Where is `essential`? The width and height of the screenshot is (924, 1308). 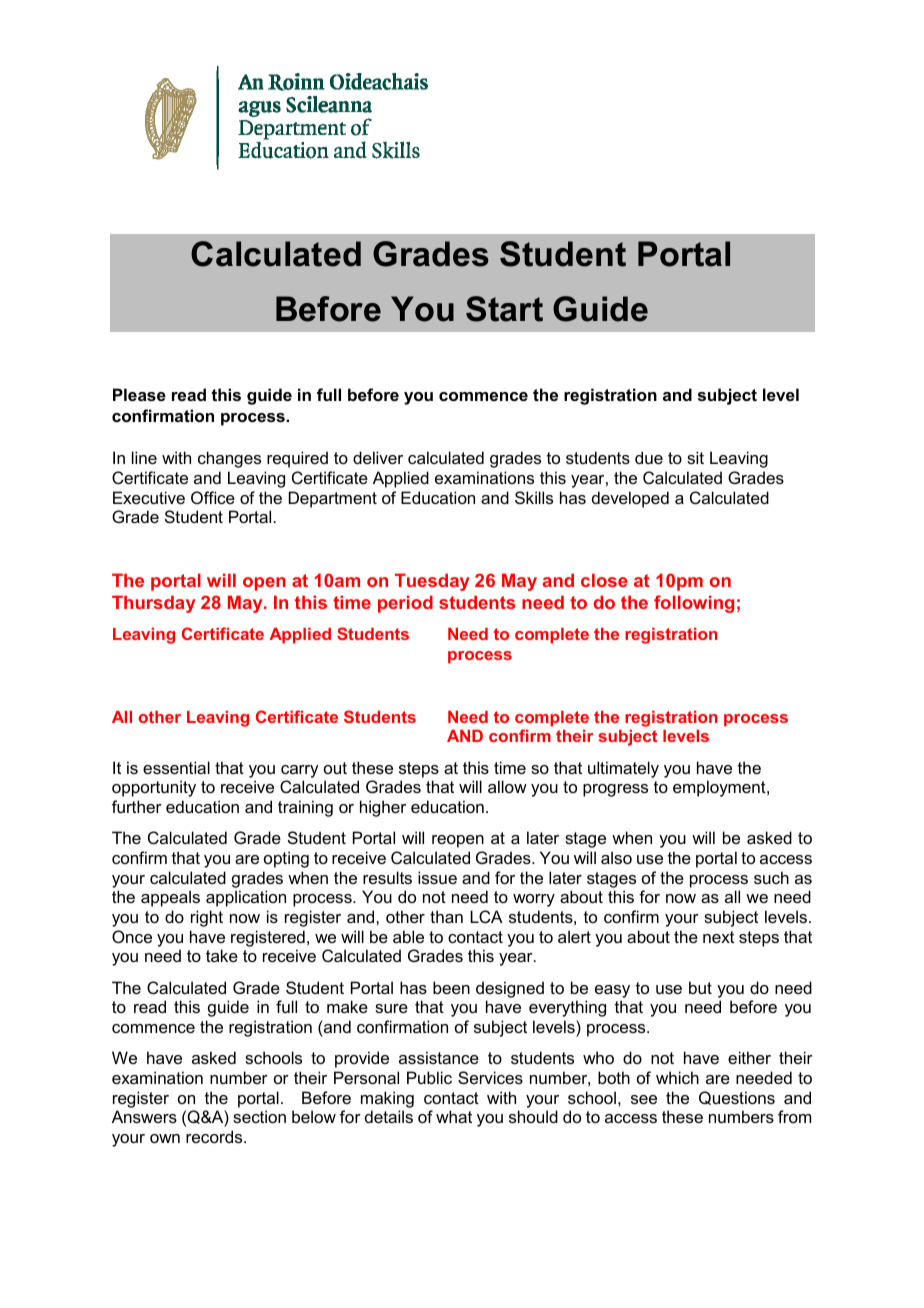
essential is located at coordinates (176, 767).
